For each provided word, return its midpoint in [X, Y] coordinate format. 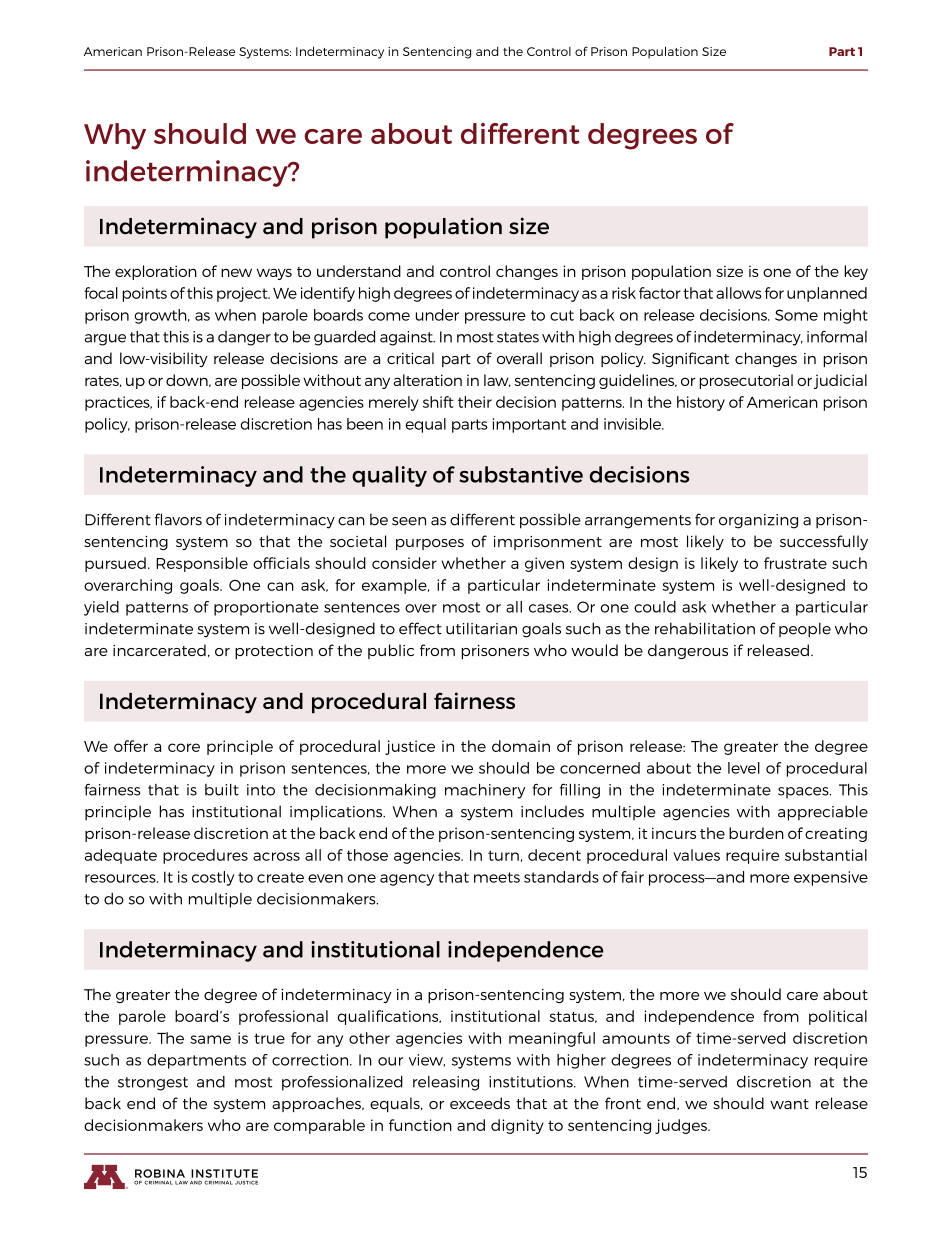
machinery [485, 791]
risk [624, 293]
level [744, 768]
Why [115, 136]
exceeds [480, 1103]
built [222, 790]
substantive [521, 474]
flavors [178, 519]
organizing [758, 521]
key [856, 272]
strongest [153, 1084]
